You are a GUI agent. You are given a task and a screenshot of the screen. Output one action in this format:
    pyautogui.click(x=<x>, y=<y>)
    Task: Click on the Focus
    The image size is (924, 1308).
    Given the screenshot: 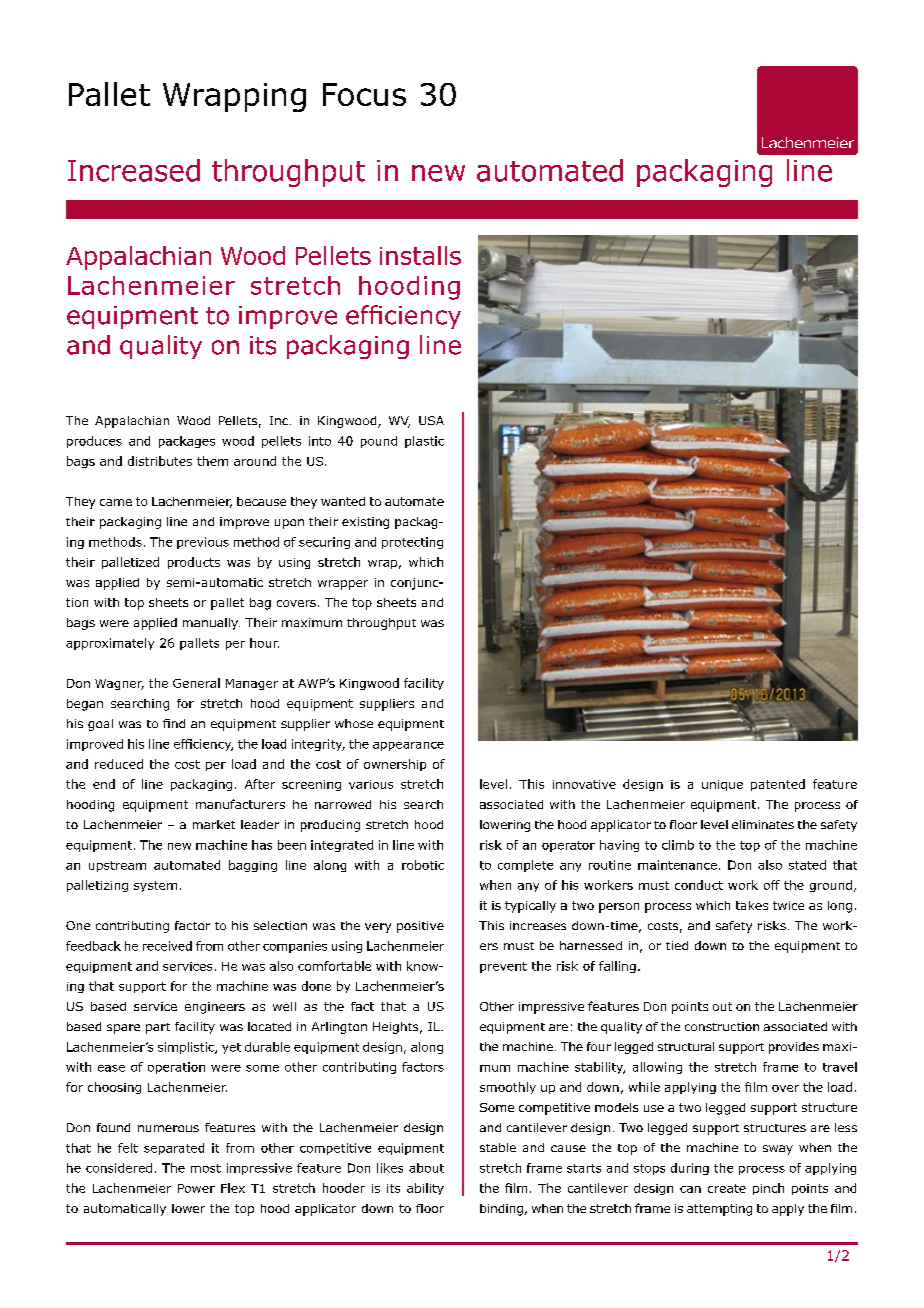 What is the action you would take?
    pyautogui.click(x=364, y=94)
